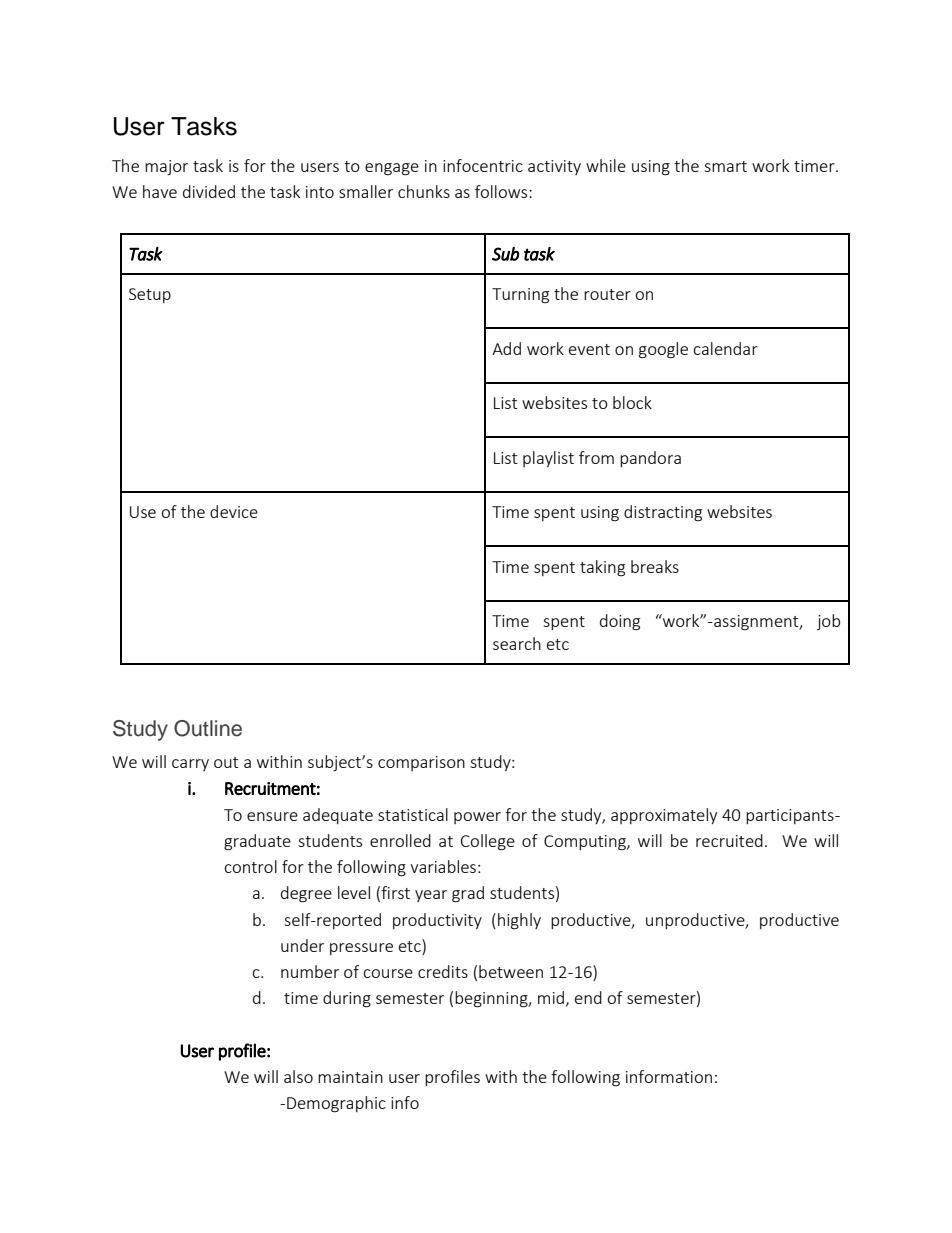 The width and height of the image is (952, 1233). What do you see at coordinates (828, 622) in the image?
I see `job` at bounding box center [828, 622].
